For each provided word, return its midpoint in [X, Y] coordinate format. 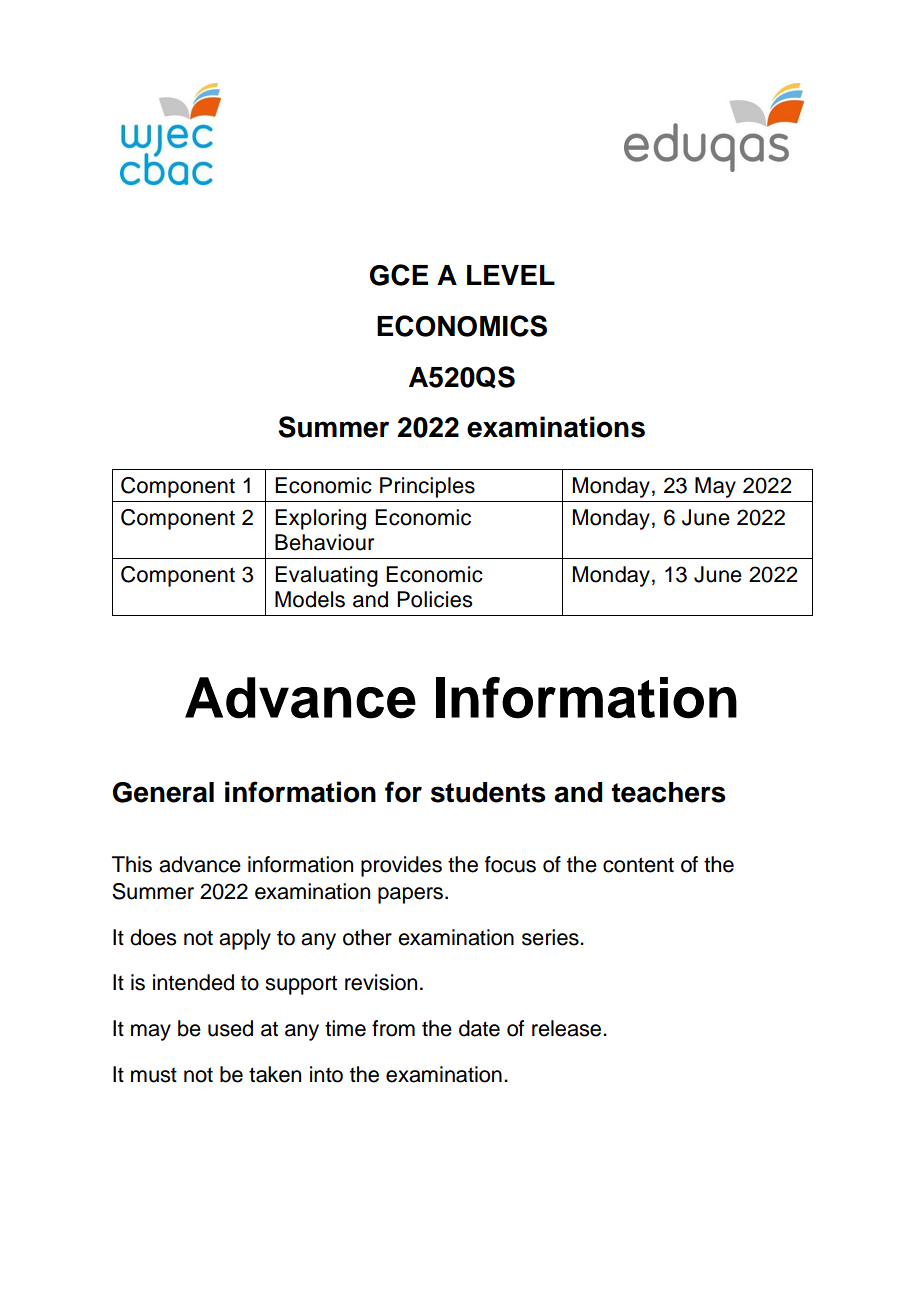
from [393, 1028]
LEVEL [511, 275]
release [568, 1028]
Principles [427, 487]
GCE [399, 275]
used [230, 1028]
